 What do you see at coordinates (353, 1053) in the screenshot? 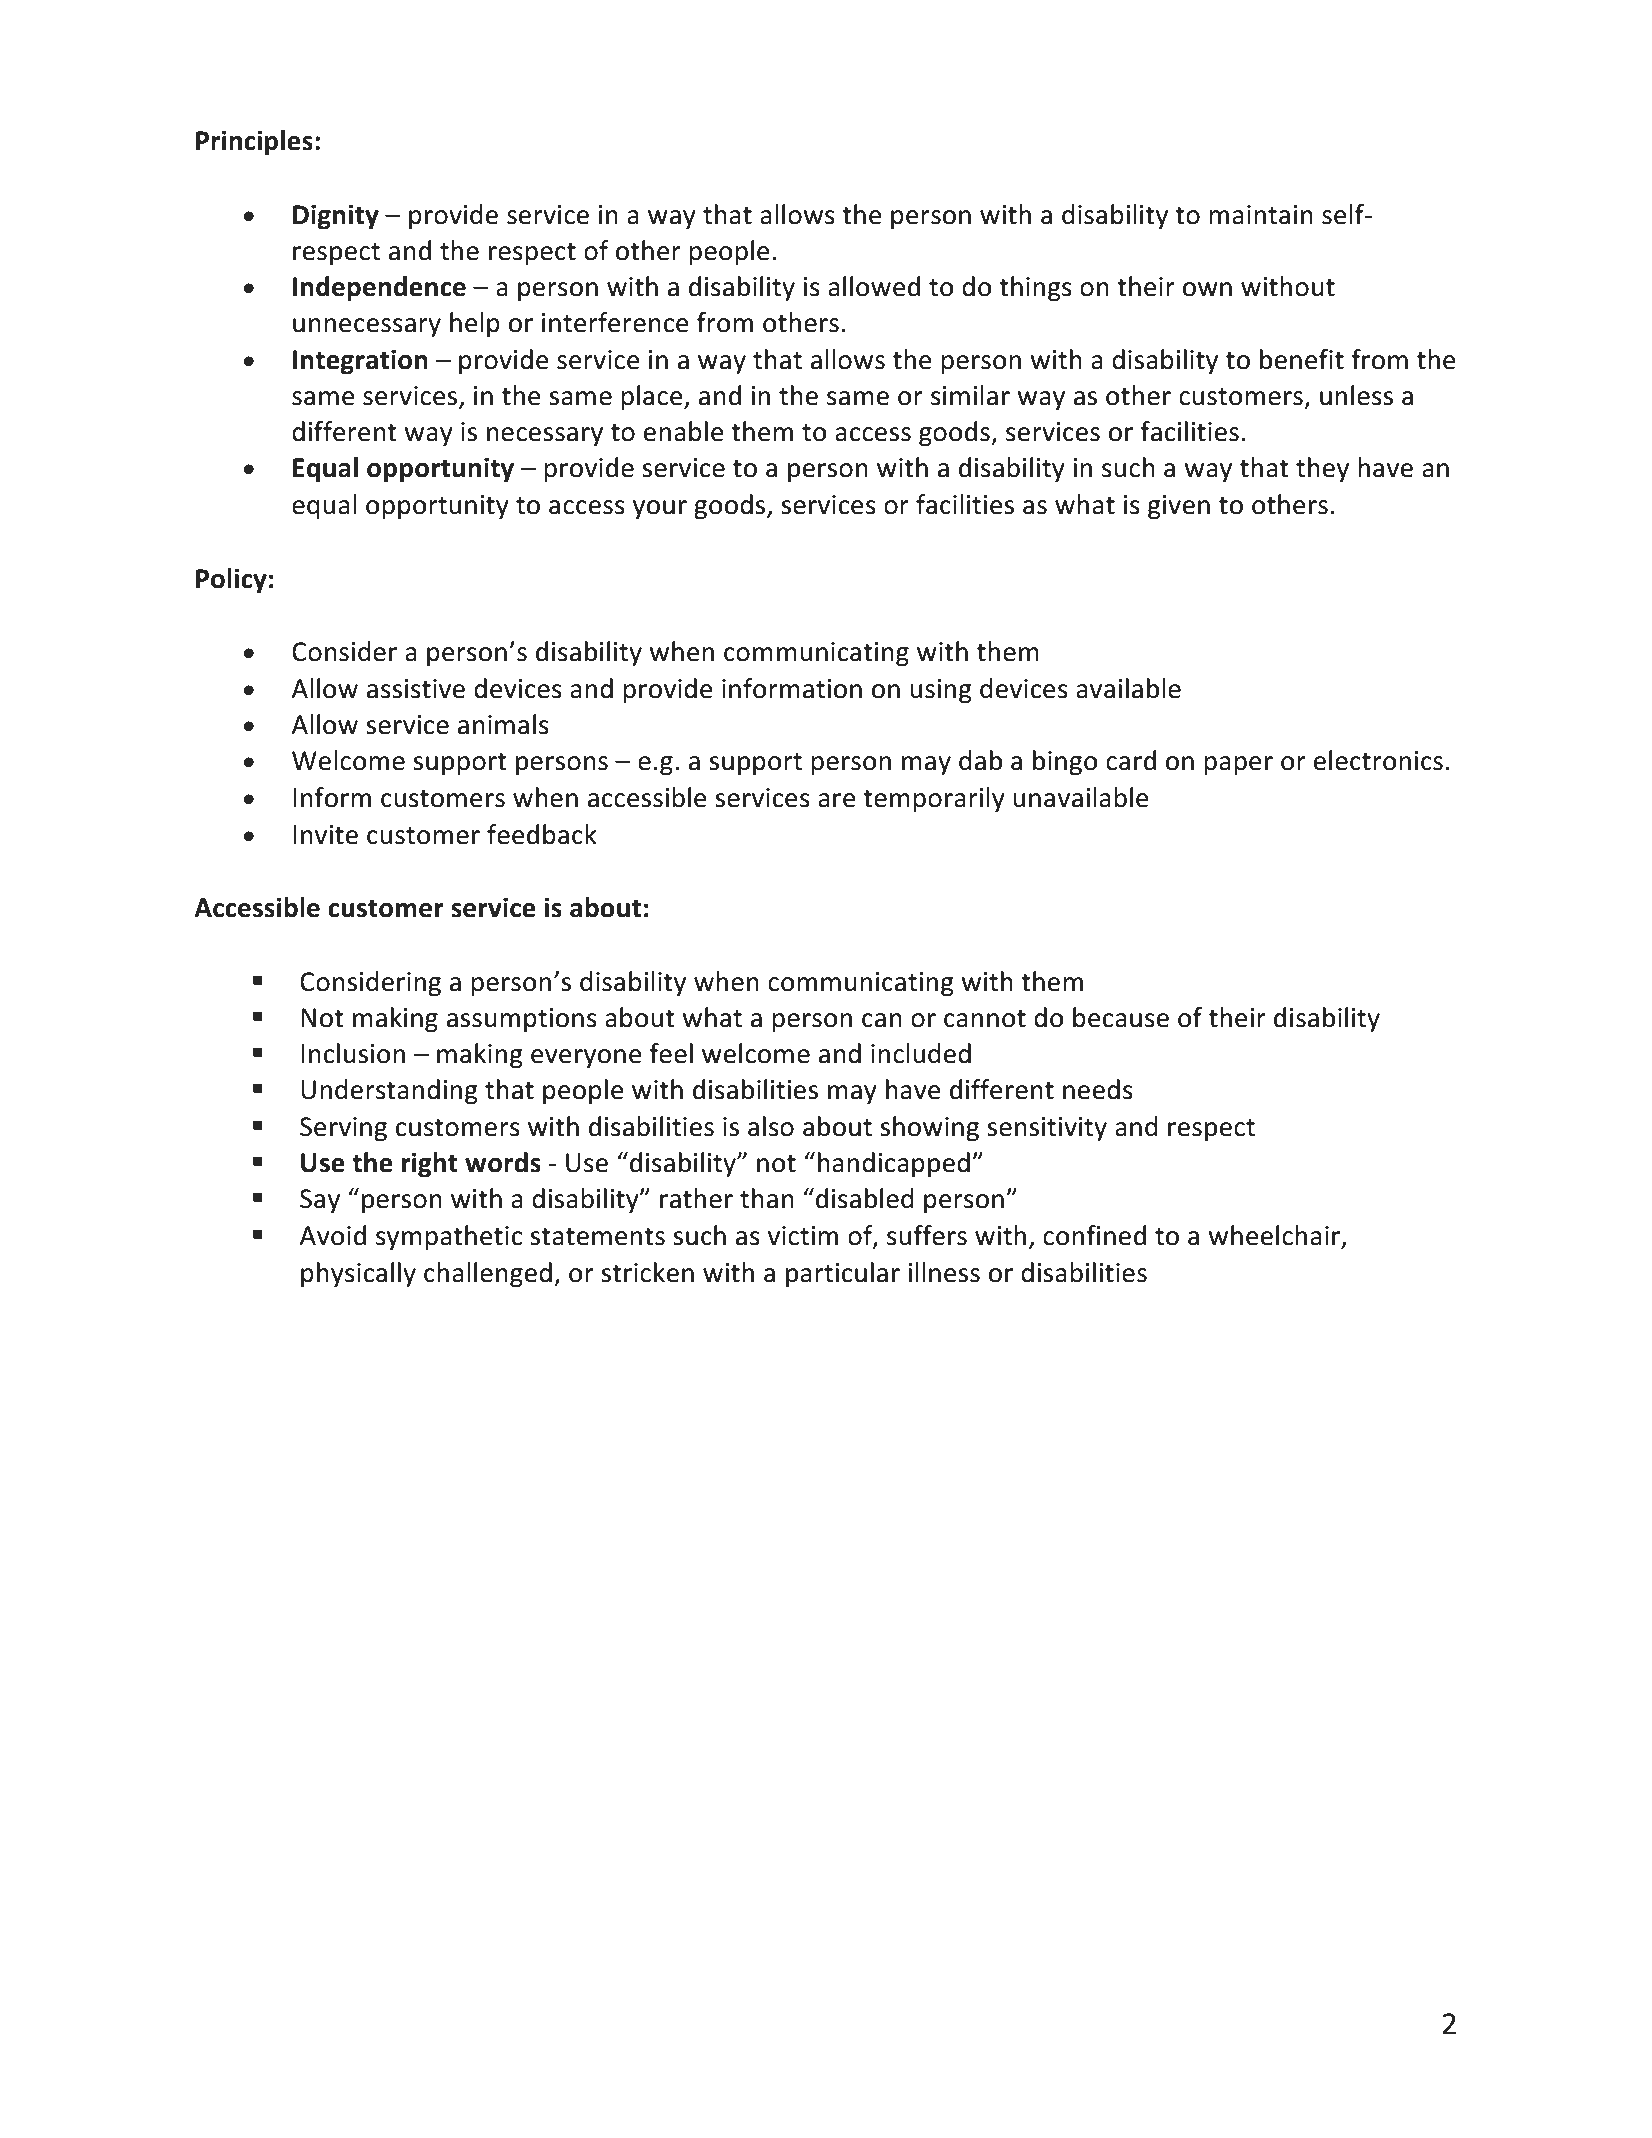
I see `Inclusion` at bounding box center [353, 1053].
